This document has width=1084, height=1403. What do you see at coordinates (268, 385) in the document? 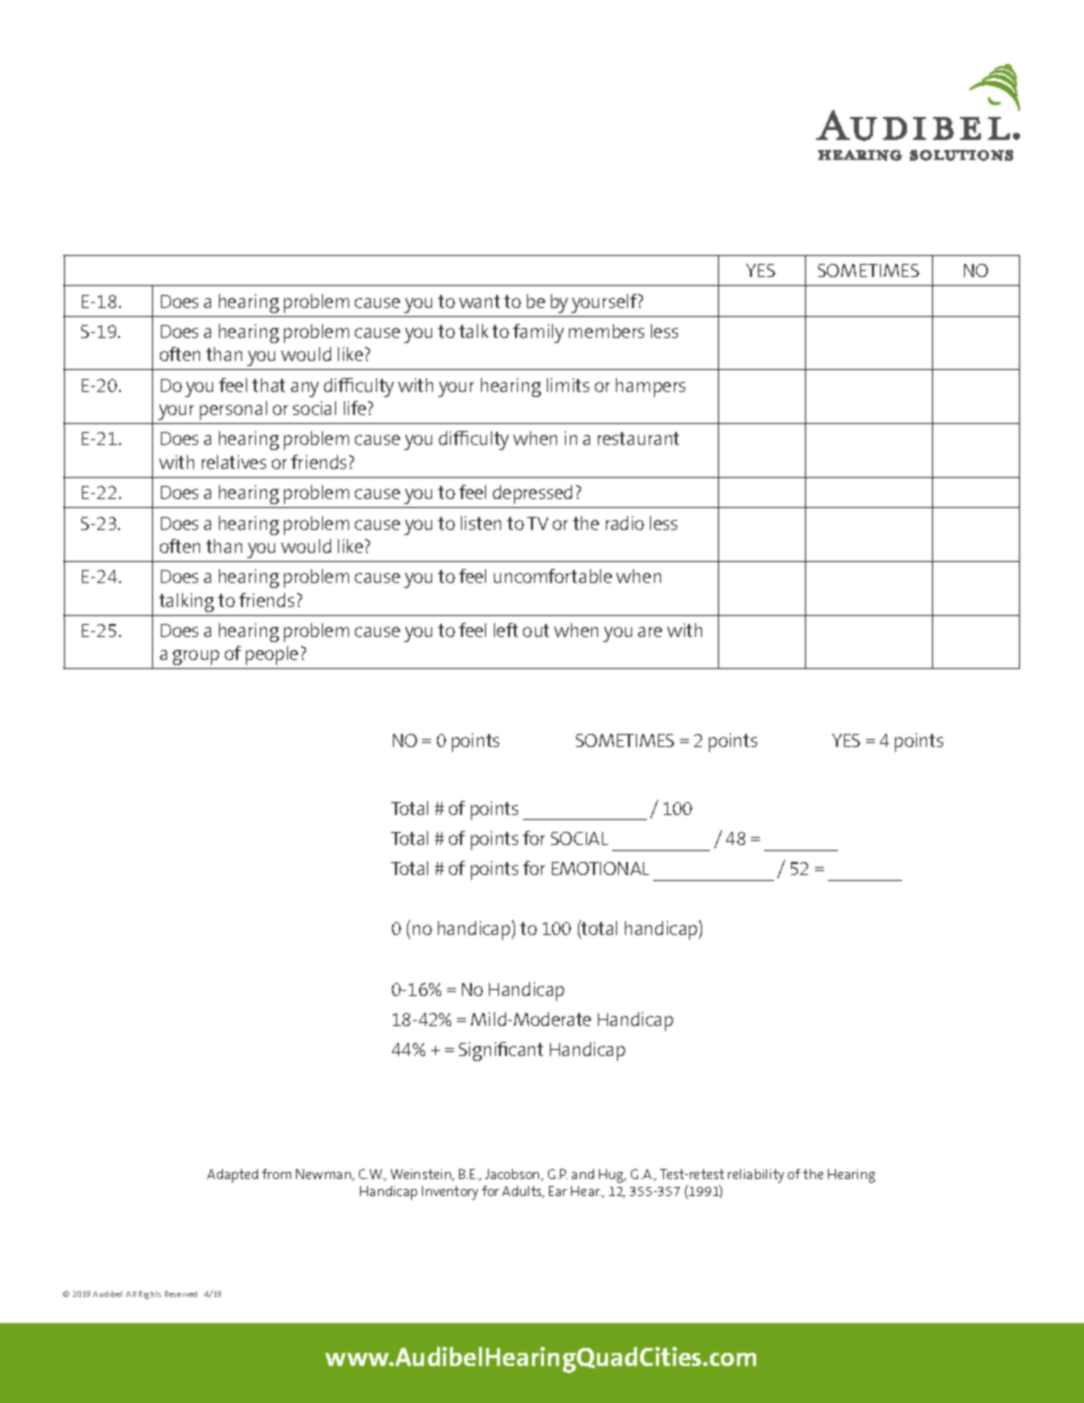
I see `that` at bounding box center [268, 385].
